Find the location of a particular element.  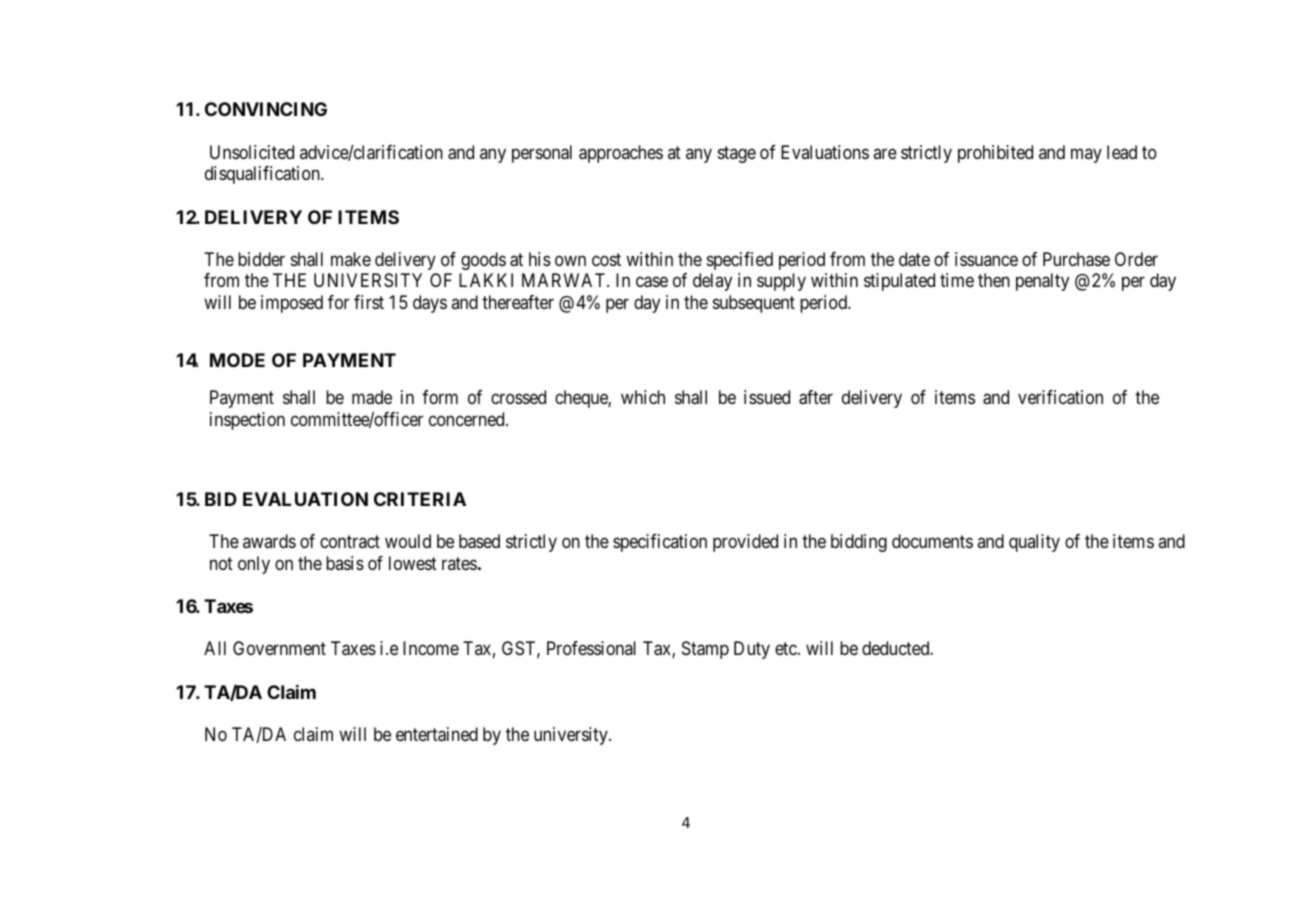

entertained is located at coordinates (437, 734).
